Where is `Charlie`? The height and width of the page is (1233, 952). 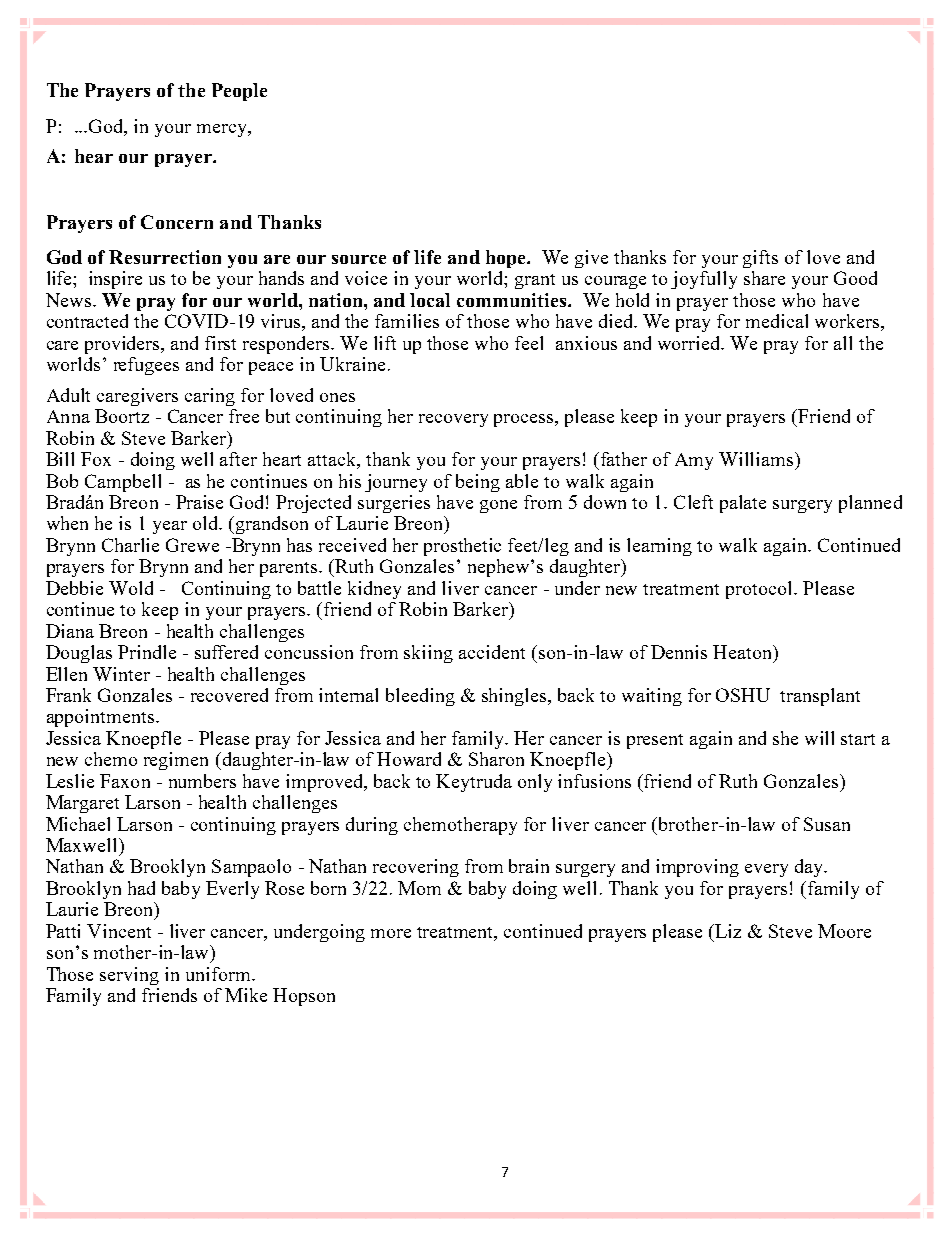 Charlie is located at coordinates (130, 545).
